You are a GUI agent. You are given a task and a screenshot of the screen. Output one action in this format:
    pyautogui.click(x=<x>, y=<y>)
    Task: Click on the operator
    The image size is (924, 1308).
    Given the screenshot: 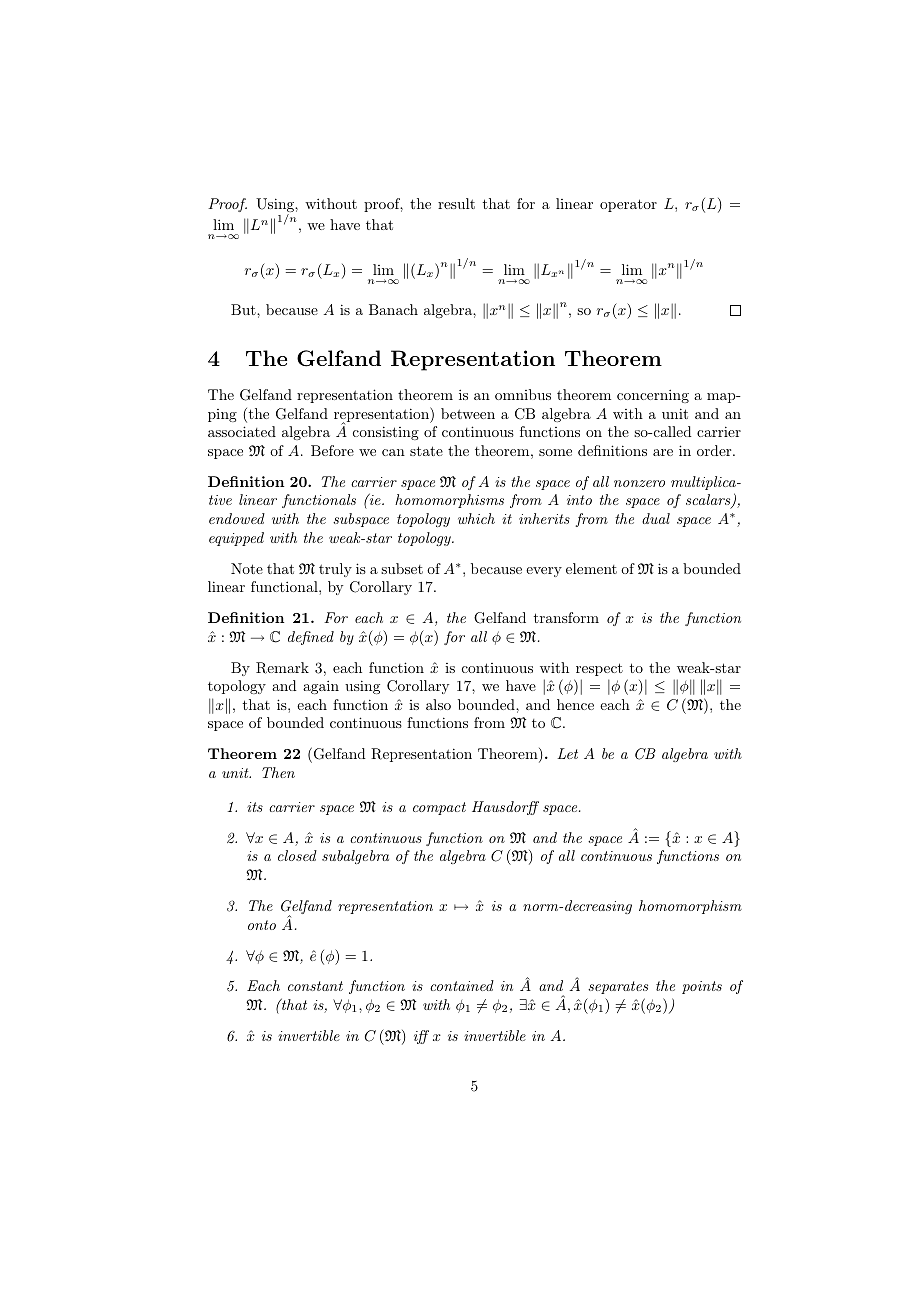 What is the action you would take?
    pyautogui.click(x=628, y=205)
